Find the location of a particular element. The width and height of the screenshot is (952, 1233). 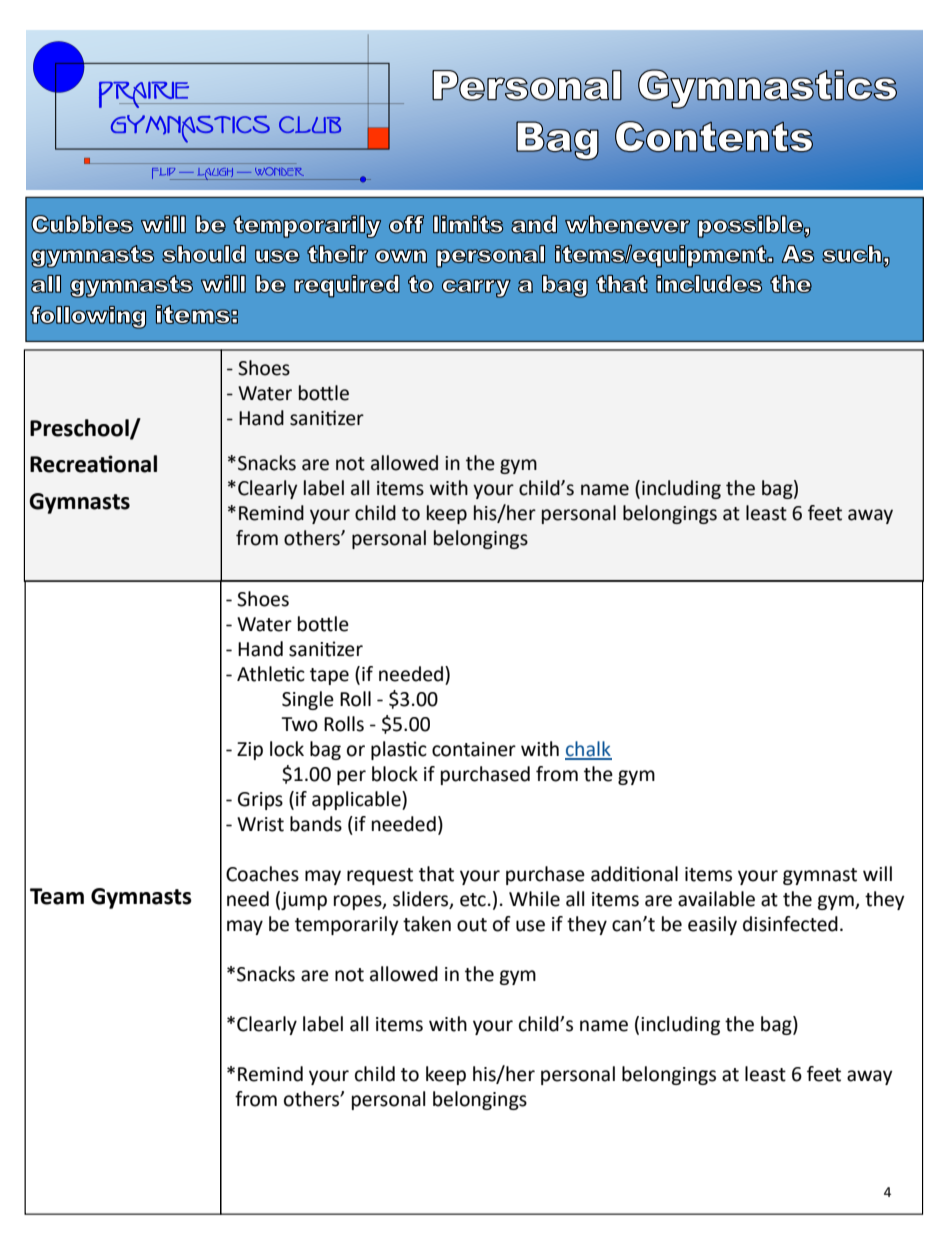

Athletic is located at coordinates (271, 674).
